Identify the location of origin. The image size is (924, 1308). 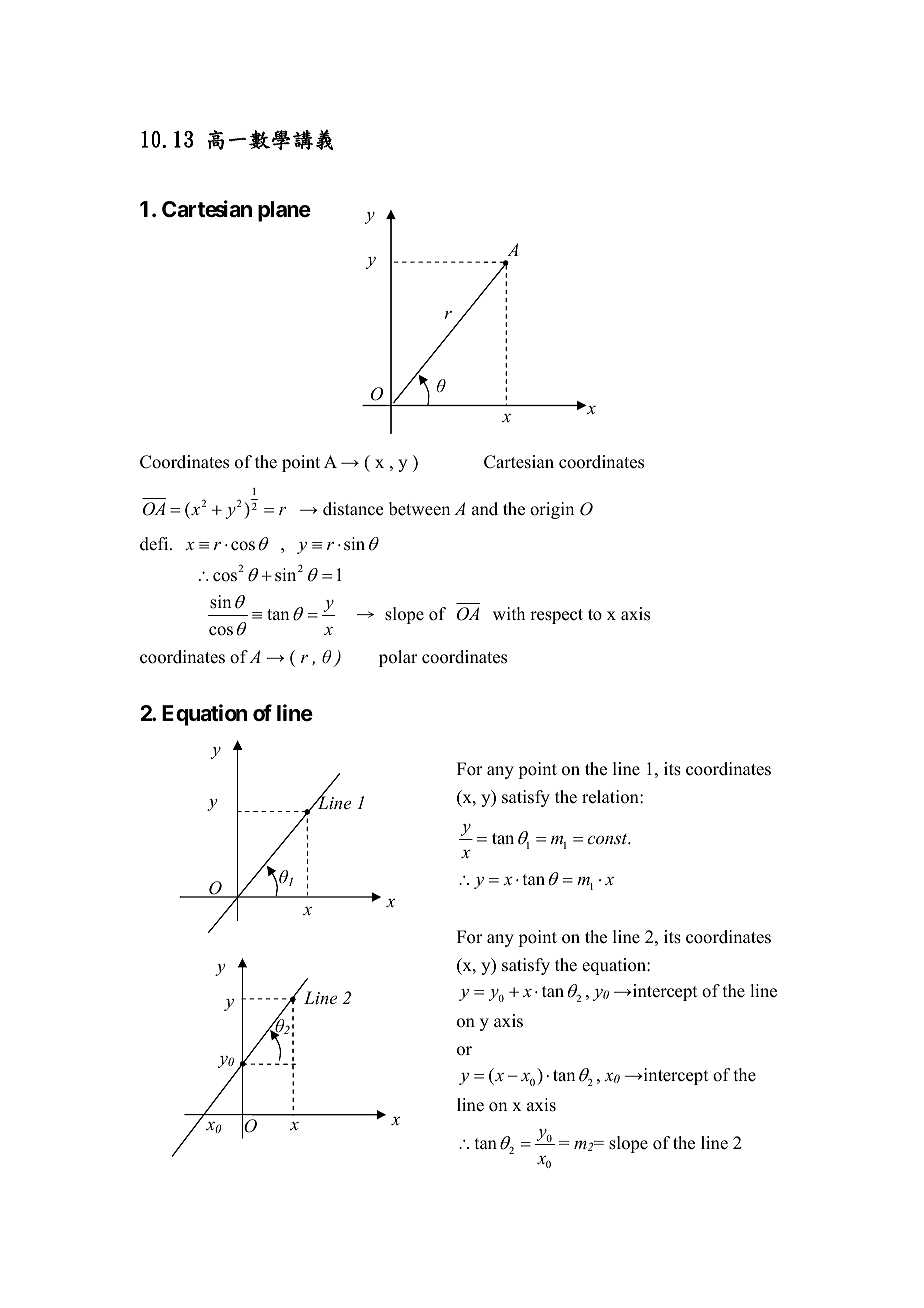
(552, 510).
